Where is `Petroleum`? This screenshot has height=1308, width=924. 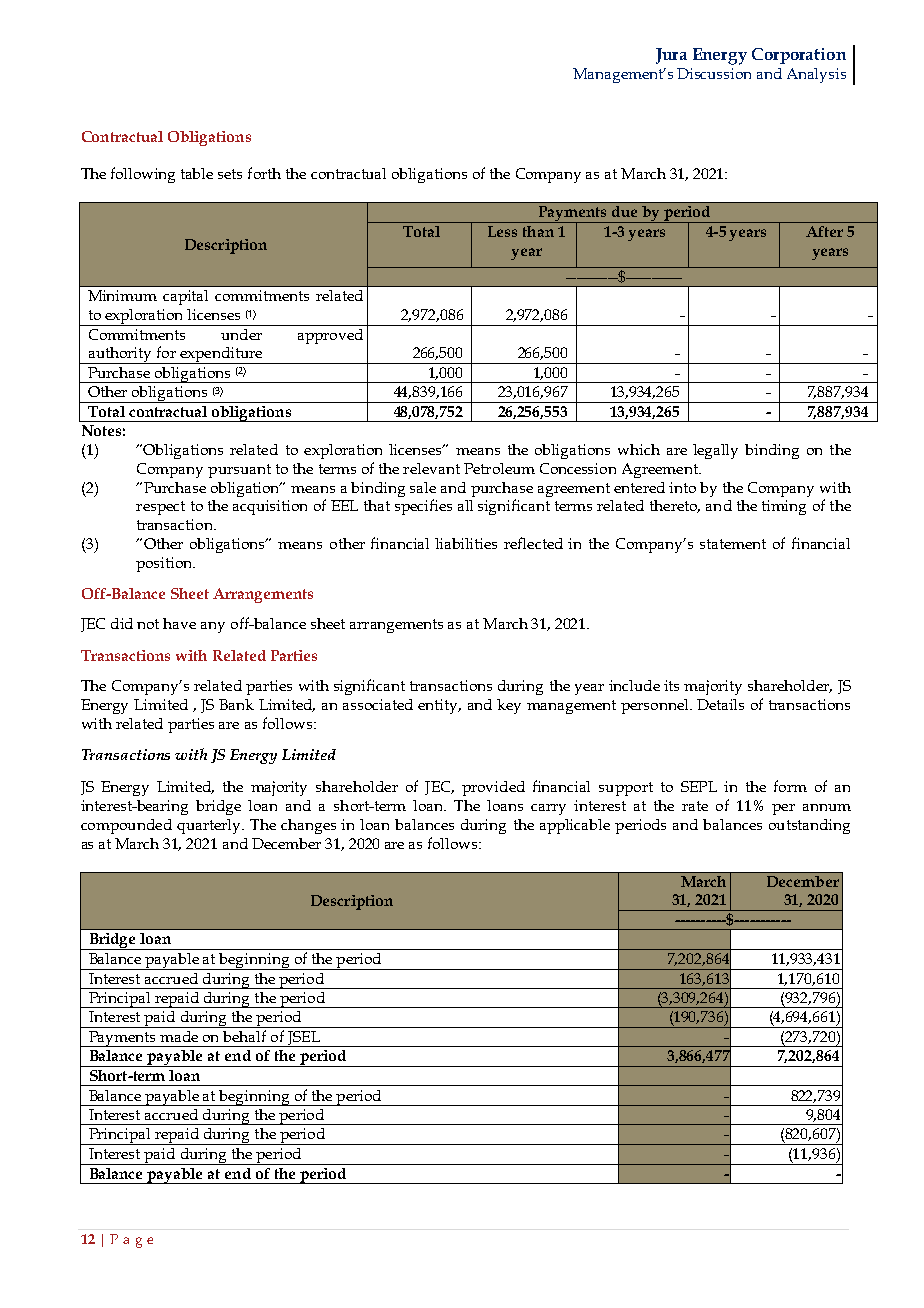
Petroleum is located at coordinates (499, 468).
